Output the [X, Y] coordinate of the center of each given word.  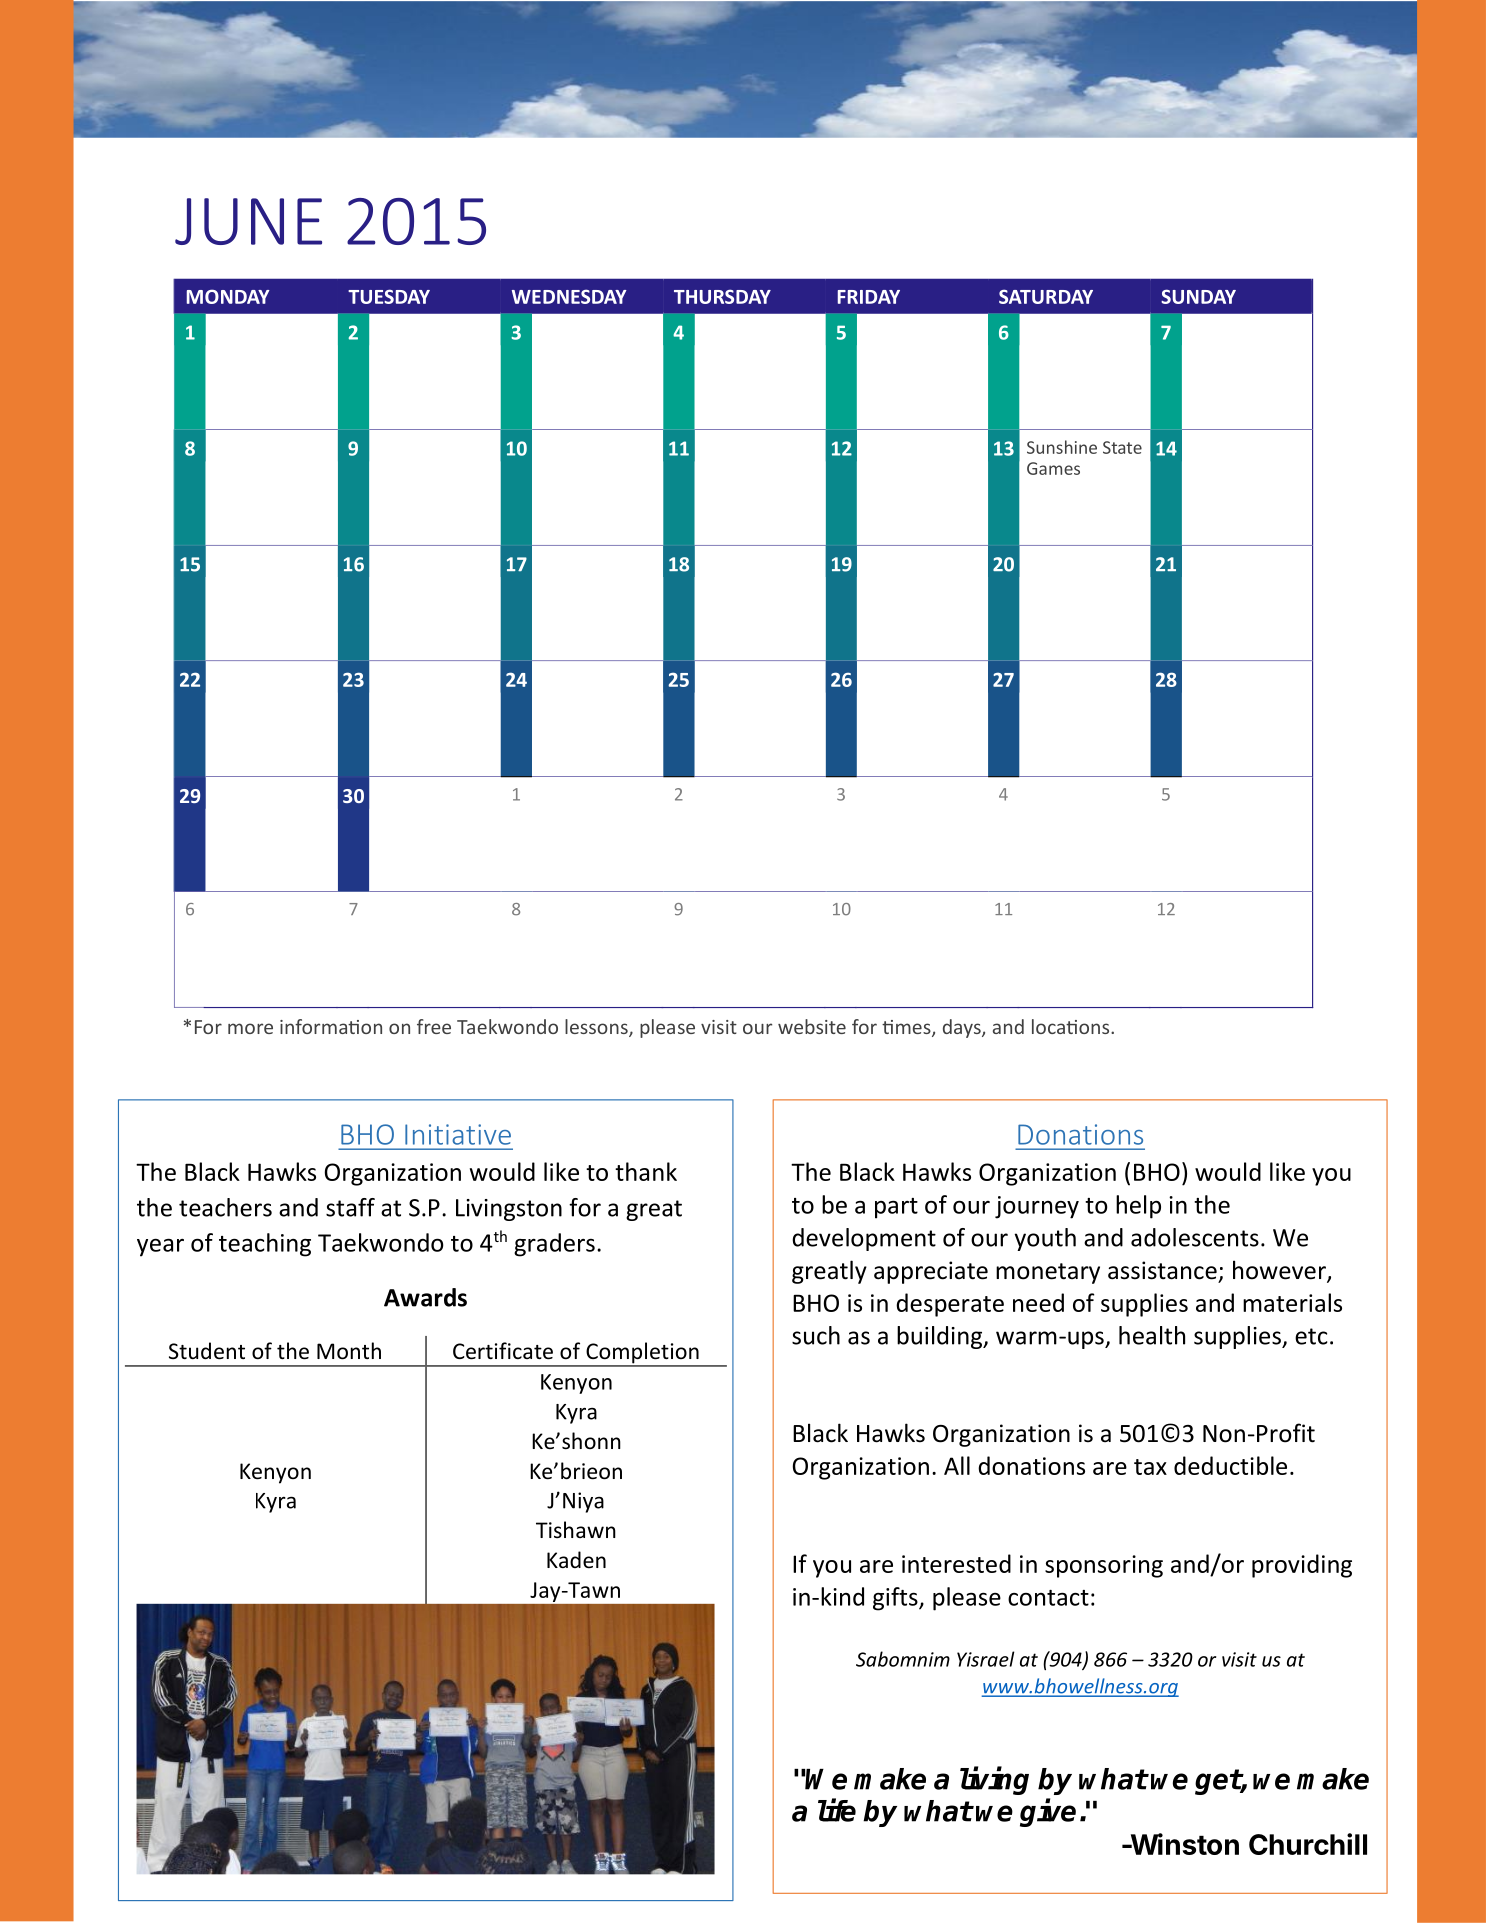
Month [349, 1351]
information [331, 1026]
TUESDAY [389, 296]
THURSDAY [722, 296]
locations [1072, 1026]
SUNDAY [1198, 296]
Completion [642, 1354]
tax [1150, 1467]
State [1122, 447]
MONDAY [228, 296]
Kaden [576, 1559]
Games [1053, 468]
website [812, 1026]
